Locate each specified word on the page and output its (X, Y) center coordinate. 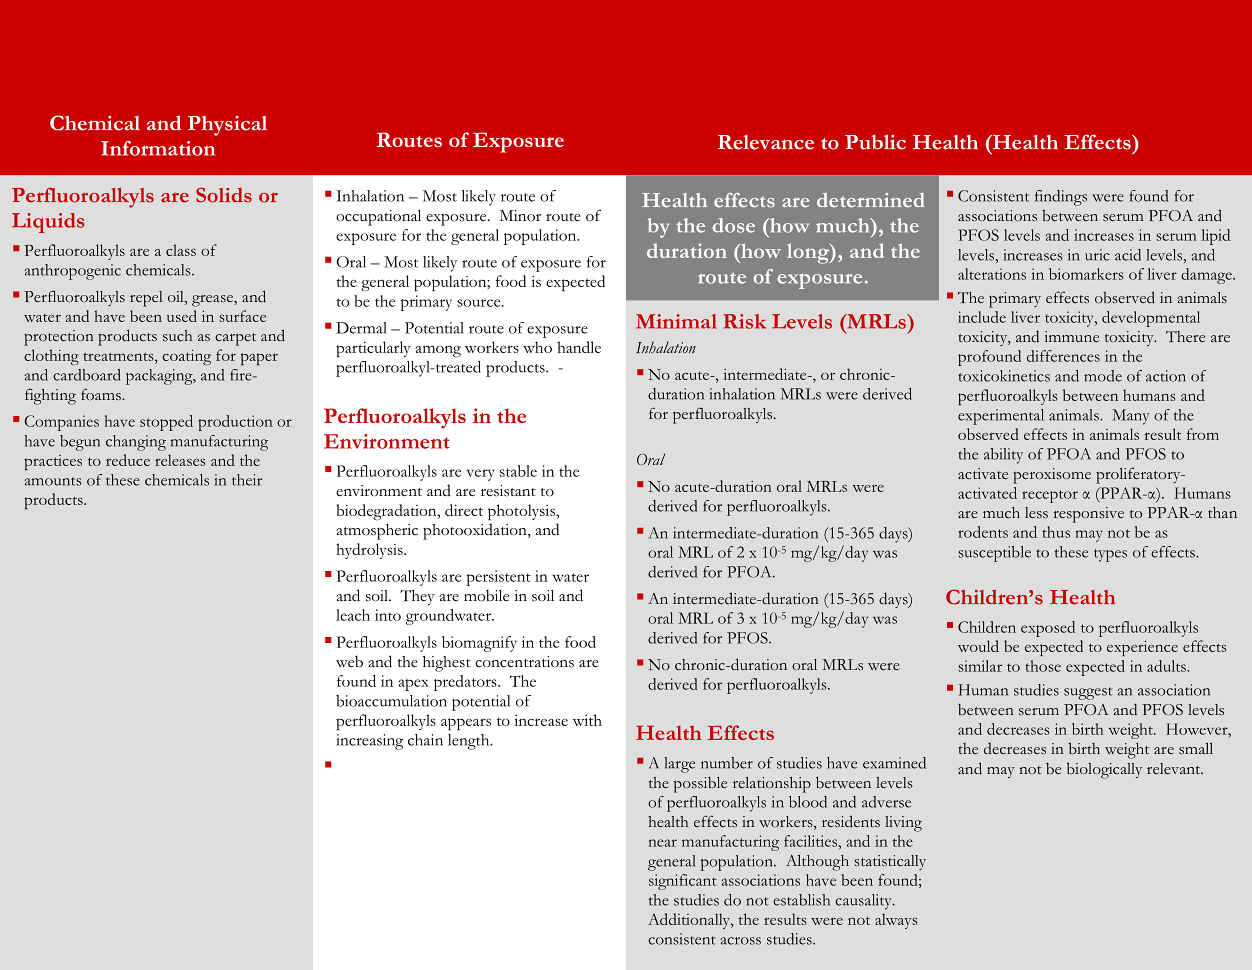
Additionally (690, 921)
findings (1061, 198)
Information (158, 148)
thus (1056, 532)
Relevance (766, 142)
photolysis (522, 512)
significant (683, 882)
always (896, 921)
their (247, 480)
